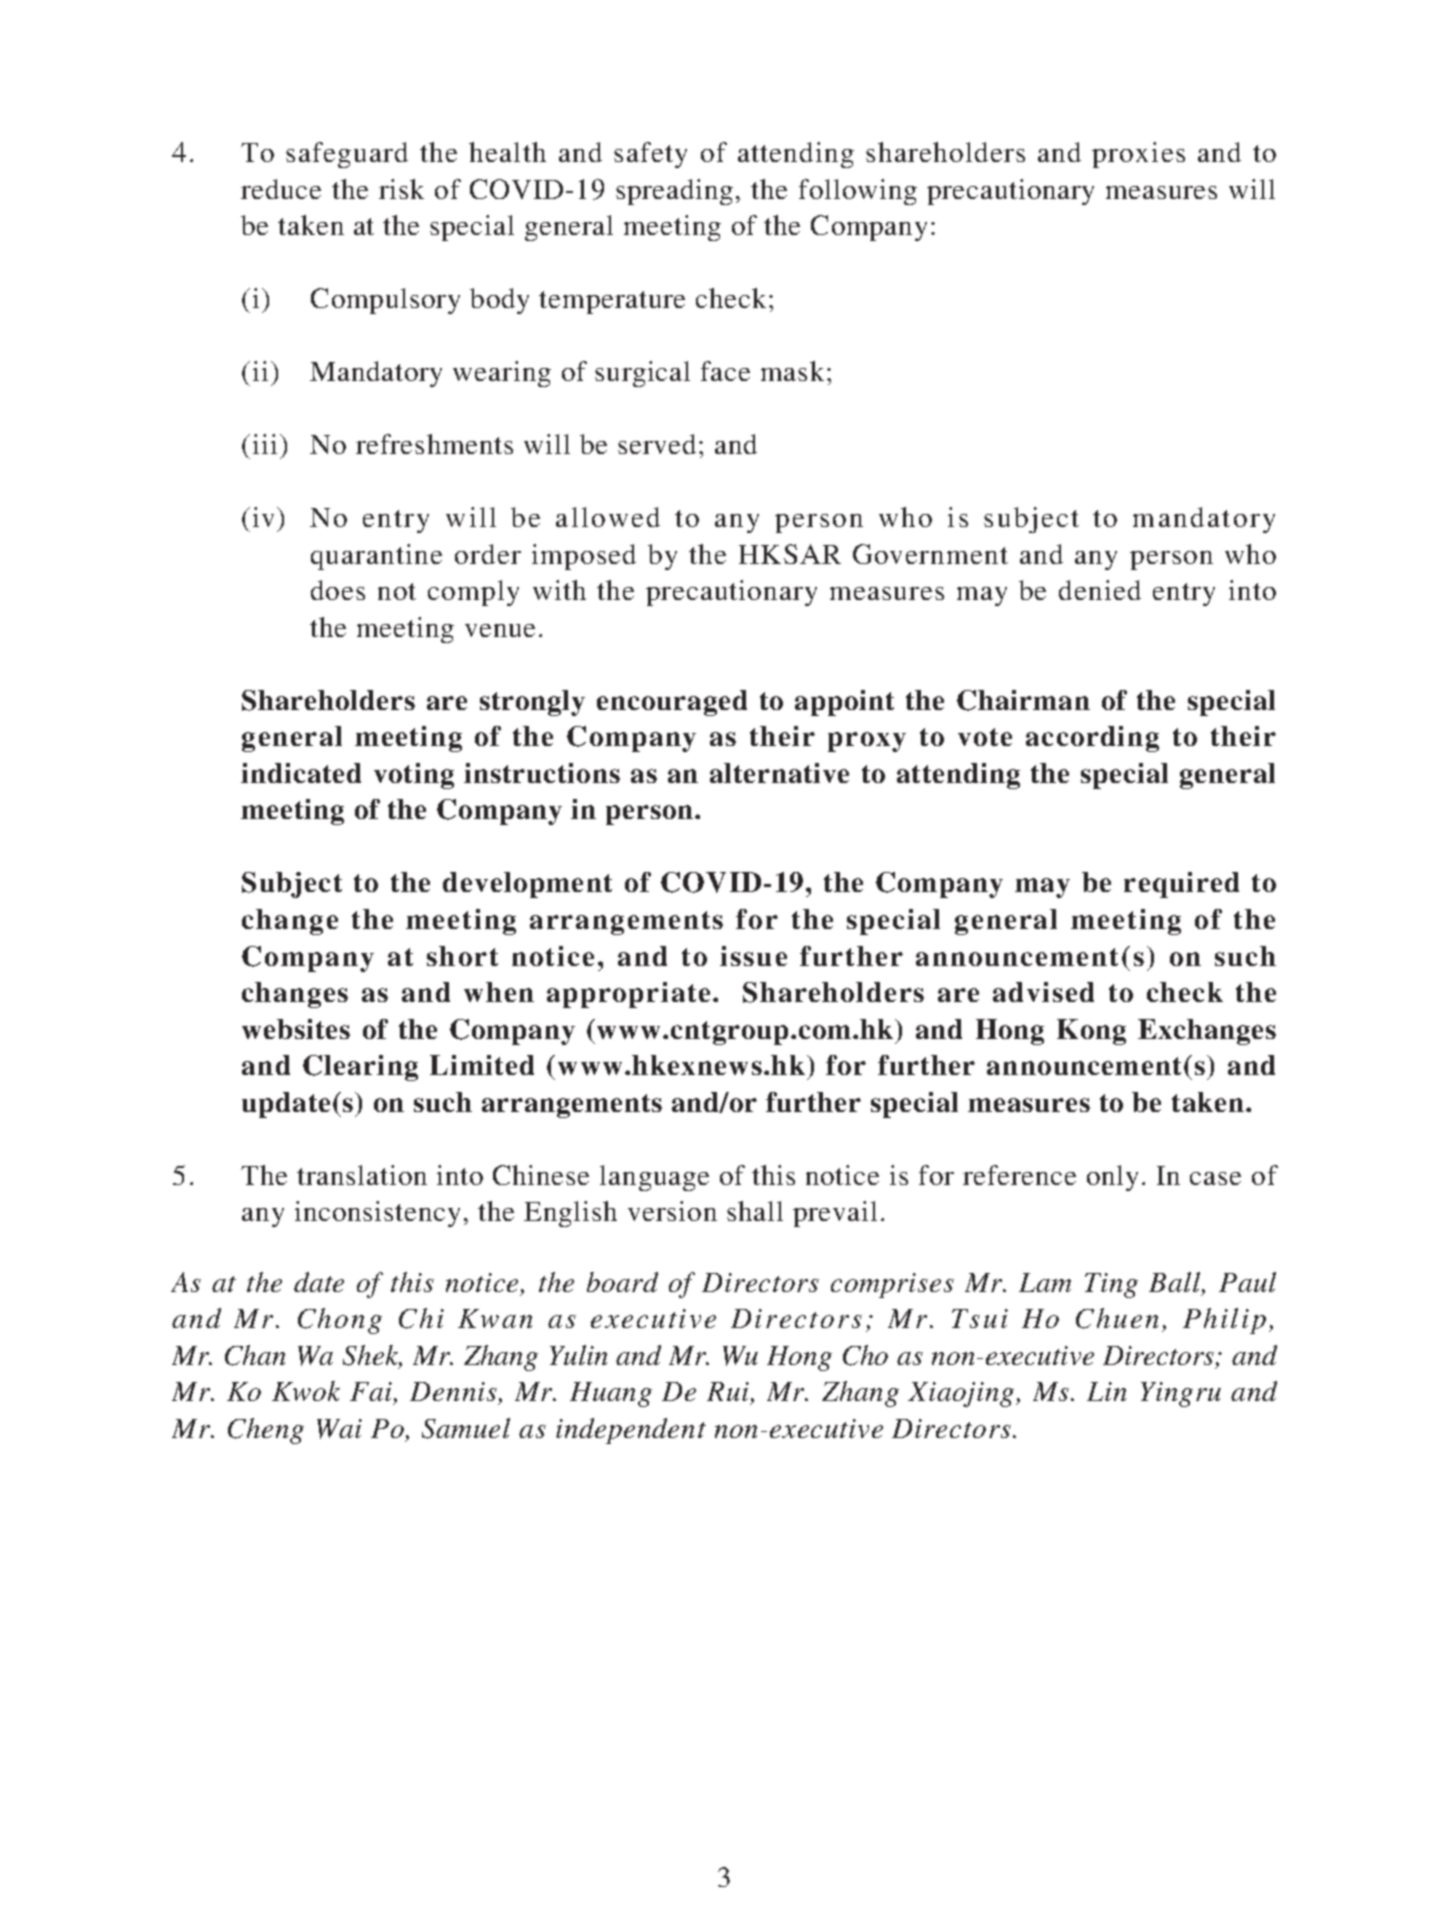  What do you see at coordinates (755, 1211) in the screenshot?
I see `shall` at bounding box center [755, 1211].
